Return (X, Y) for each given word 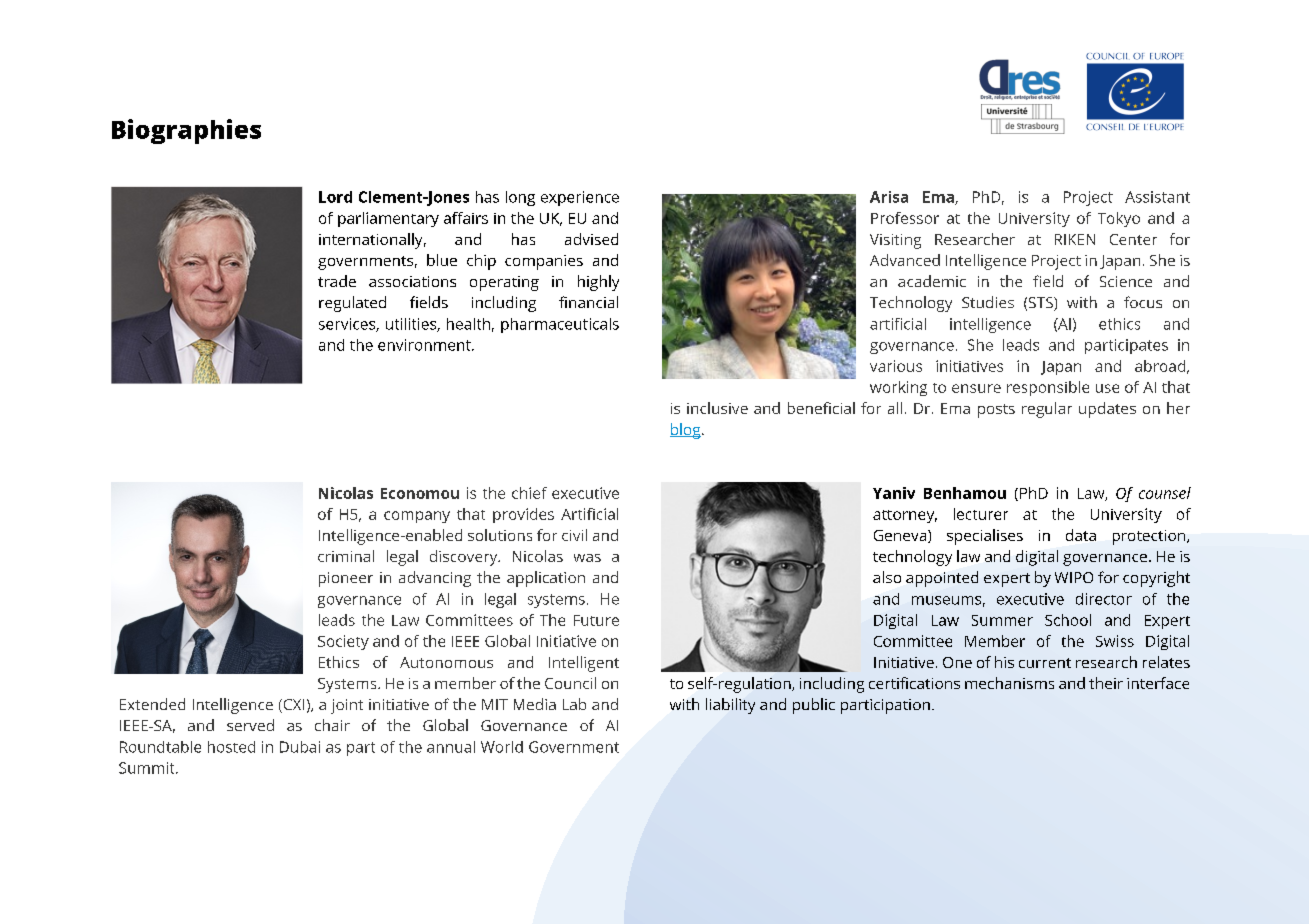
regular (1047, 410)
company (417, 517)
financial (588, 302)
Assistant (1157, 197)
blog (686, 431)
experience (580, 198)
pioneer (346, 579)
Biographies (186, 131)
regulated (352, 304)
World (502, 747)
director (1104, 599)
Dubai (300, 747)
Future (596, 620)
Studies (988, 302)
